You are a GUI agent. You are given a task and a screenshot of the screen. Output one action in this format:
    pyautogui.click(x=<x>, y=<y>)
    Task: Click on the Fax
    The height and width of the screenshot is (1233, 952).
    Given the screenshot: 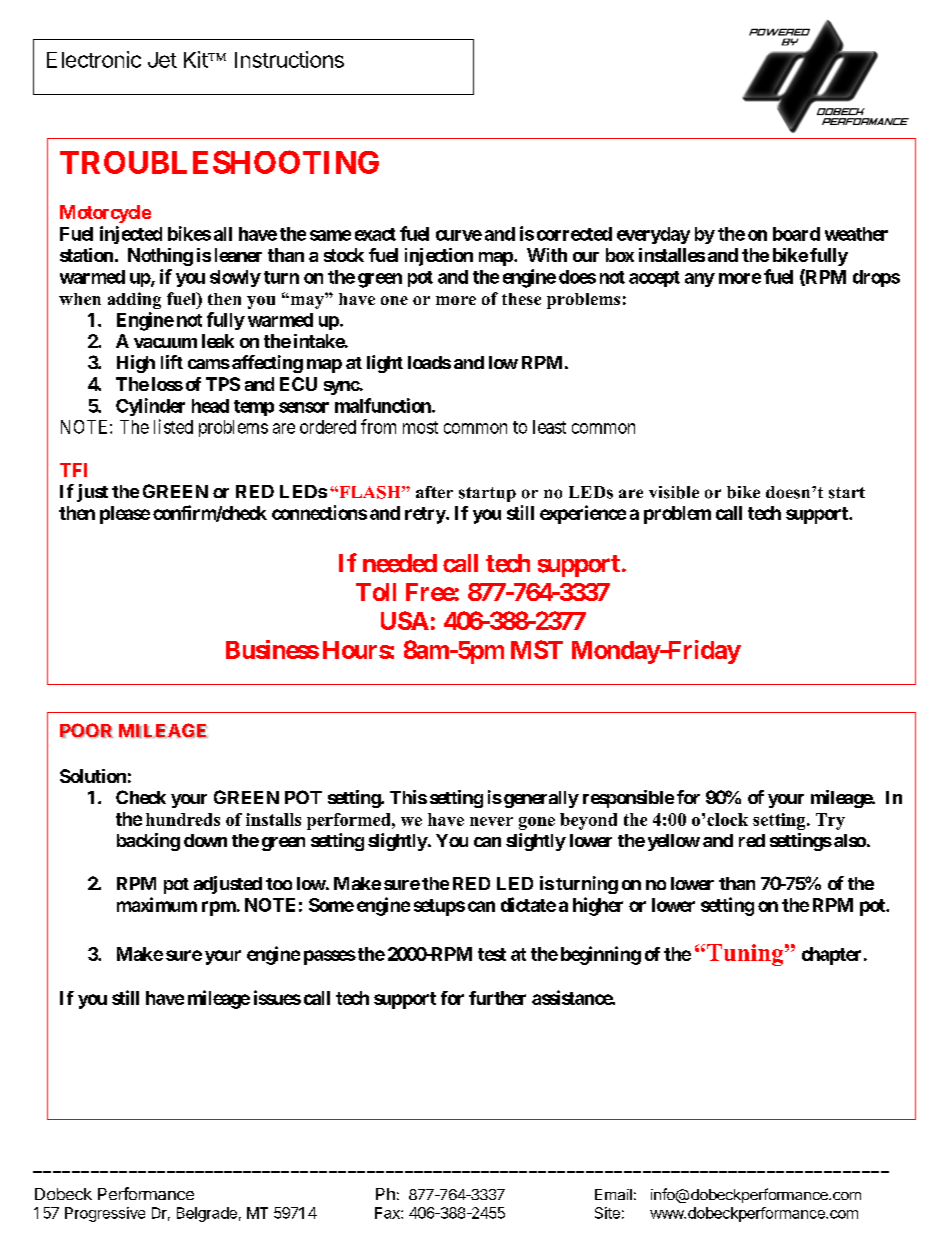 What is the action you would take?
    pyautogui.click(x=388, y=1213)
